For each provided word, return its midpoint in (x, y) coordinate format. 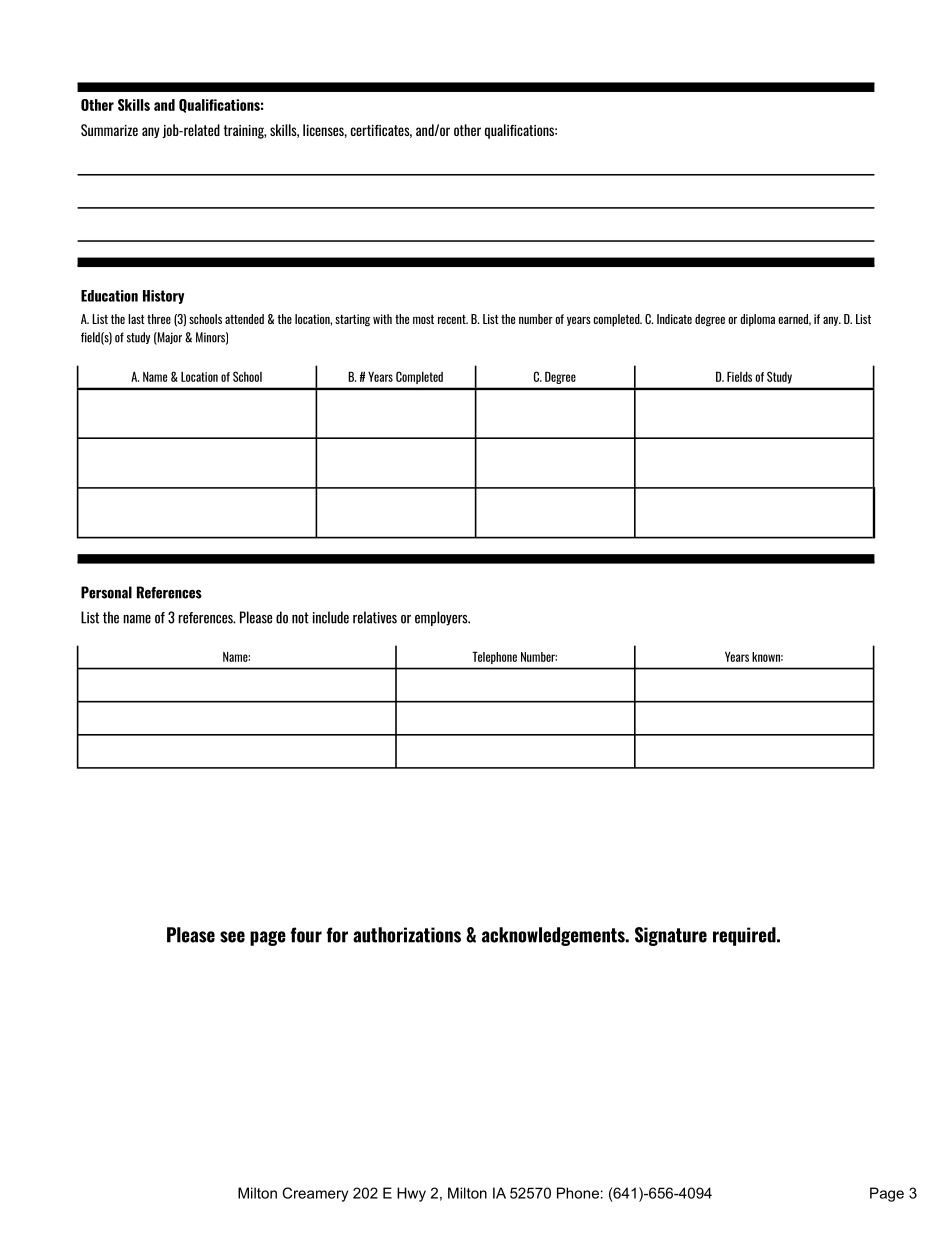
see (232, 937)
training (245, 132)
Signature (671, 936)
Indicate (674, 319)
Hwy (411, 1194)
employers (442, 618)
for (337, 935)
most (423, 319)
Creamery (315, 1194)
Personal (106, 592)
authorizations (407, 935)
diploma (757, 320)
